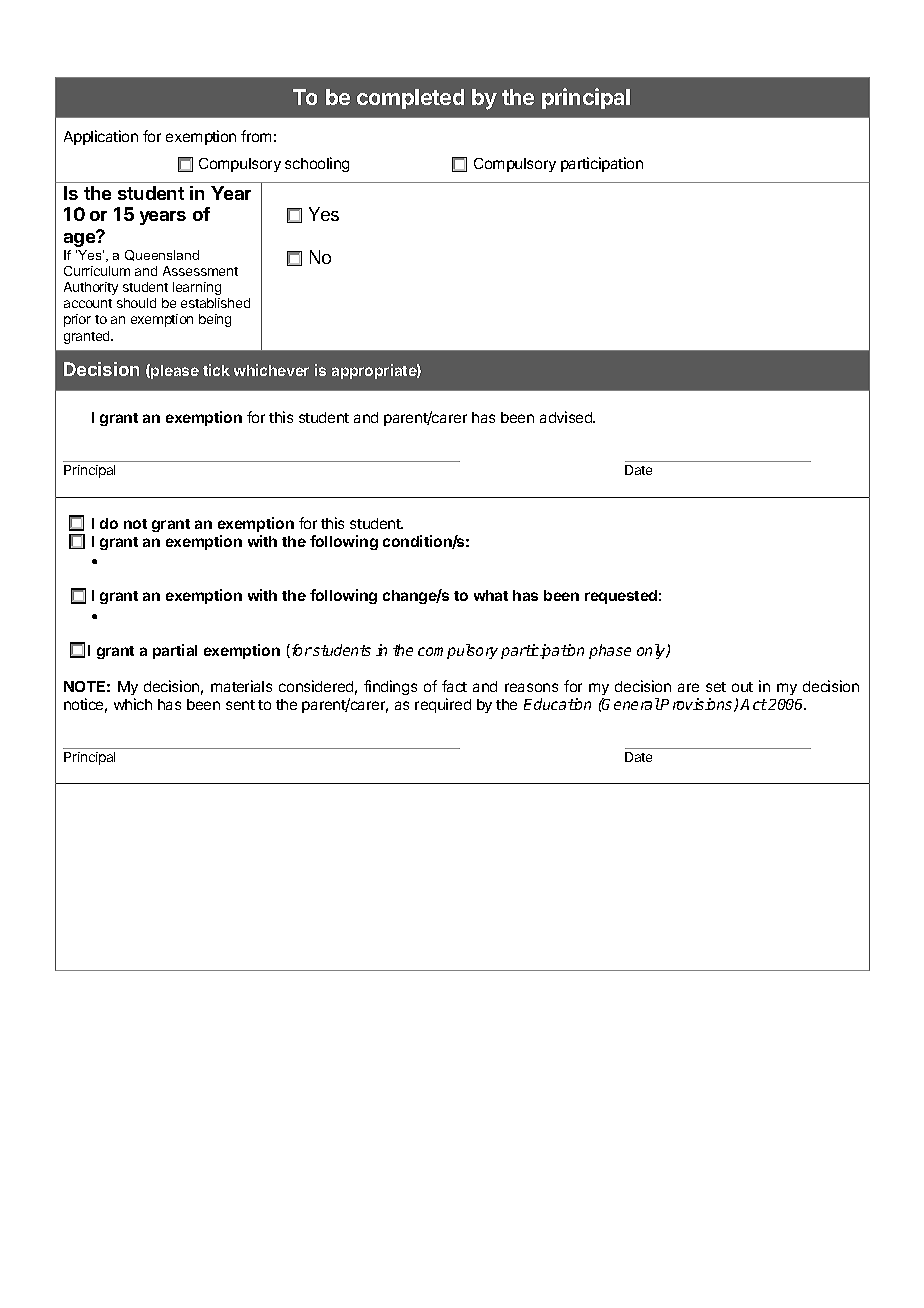 This screenshot has height=1308, width=924. What do you see at coordinates (215, 320) in the screenshot?
I see `being` at bounding box center [215, 320].
